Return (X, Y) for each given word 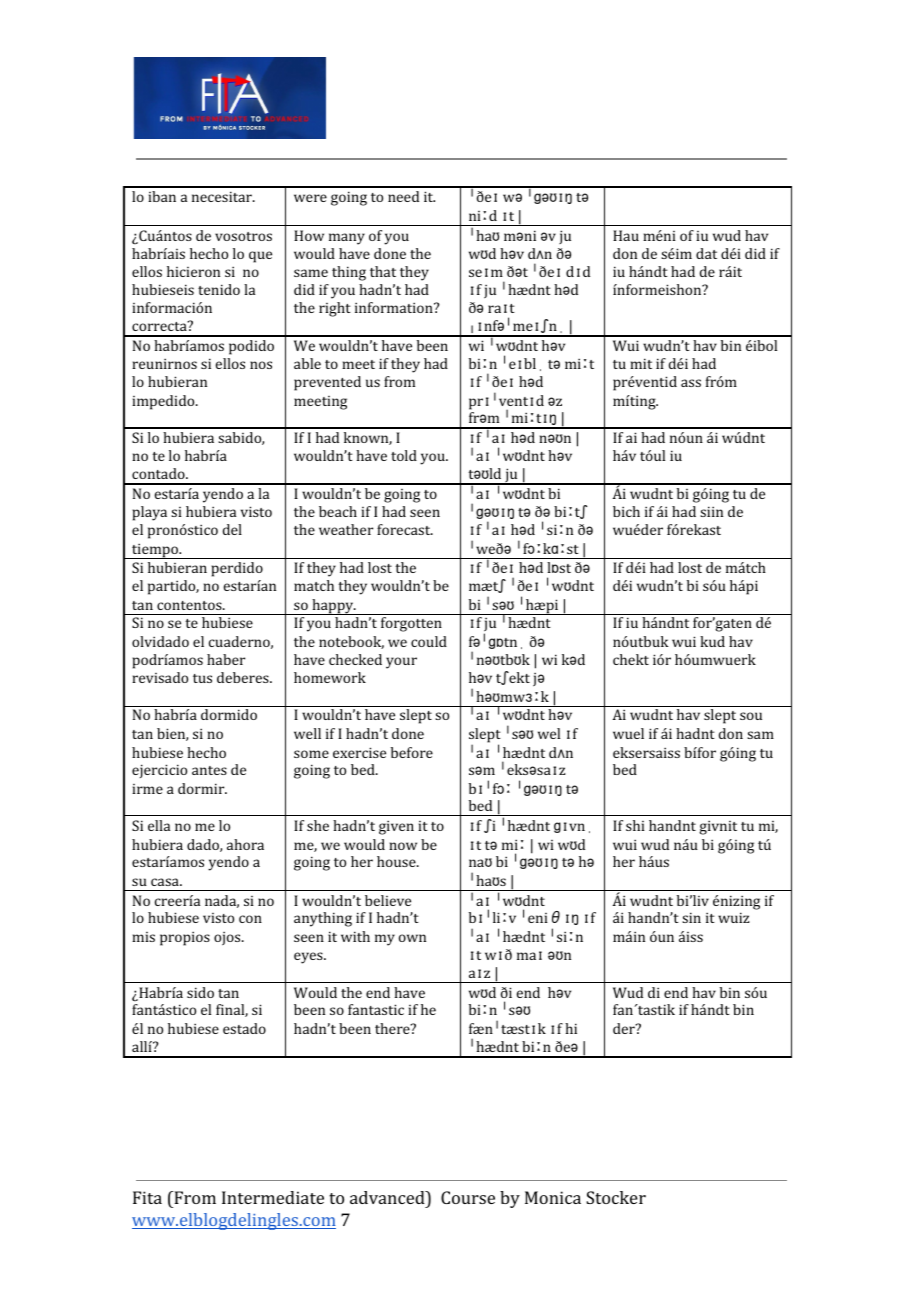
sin (691, 917)
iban (162, 196)
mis (143, 937)
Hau (626, 235)
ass (691, 383)
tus (202, 678)
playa (150, 513)
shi (635, 825)
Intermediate (273, 1197)
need (403, 196)
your (401, 663)
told (404, 455)
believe (388, 900)
